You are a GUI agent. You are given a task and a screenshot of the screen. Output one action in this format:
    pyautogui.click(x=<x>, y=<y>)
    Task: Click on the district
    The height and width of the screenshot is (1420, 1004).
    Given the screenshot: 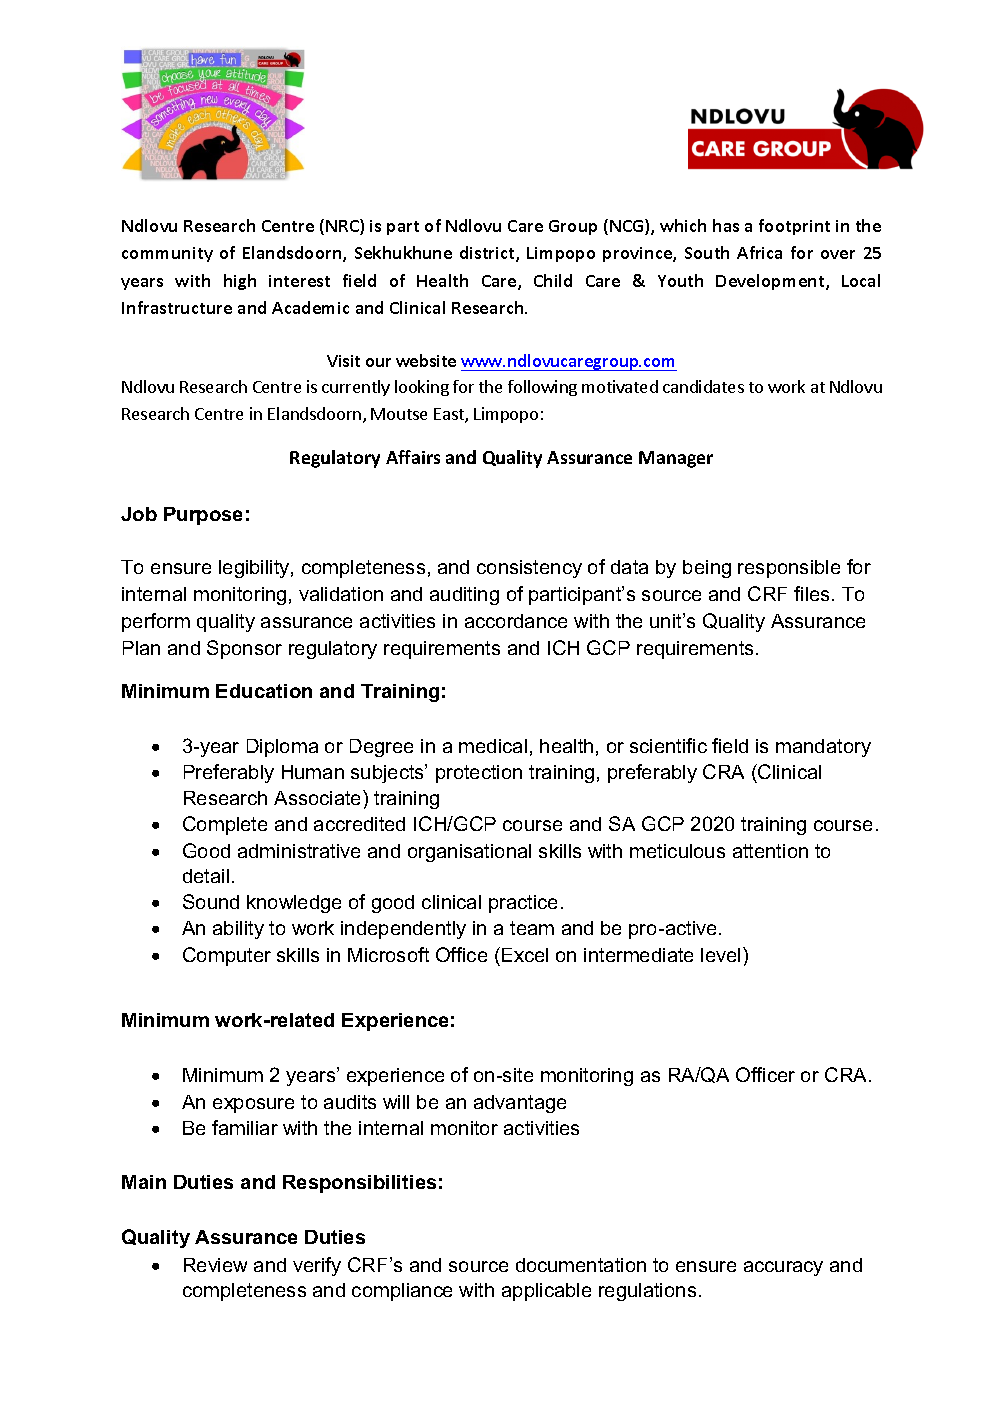 What is the action you would take?
    pyautogui.click(x=488, y=254)
